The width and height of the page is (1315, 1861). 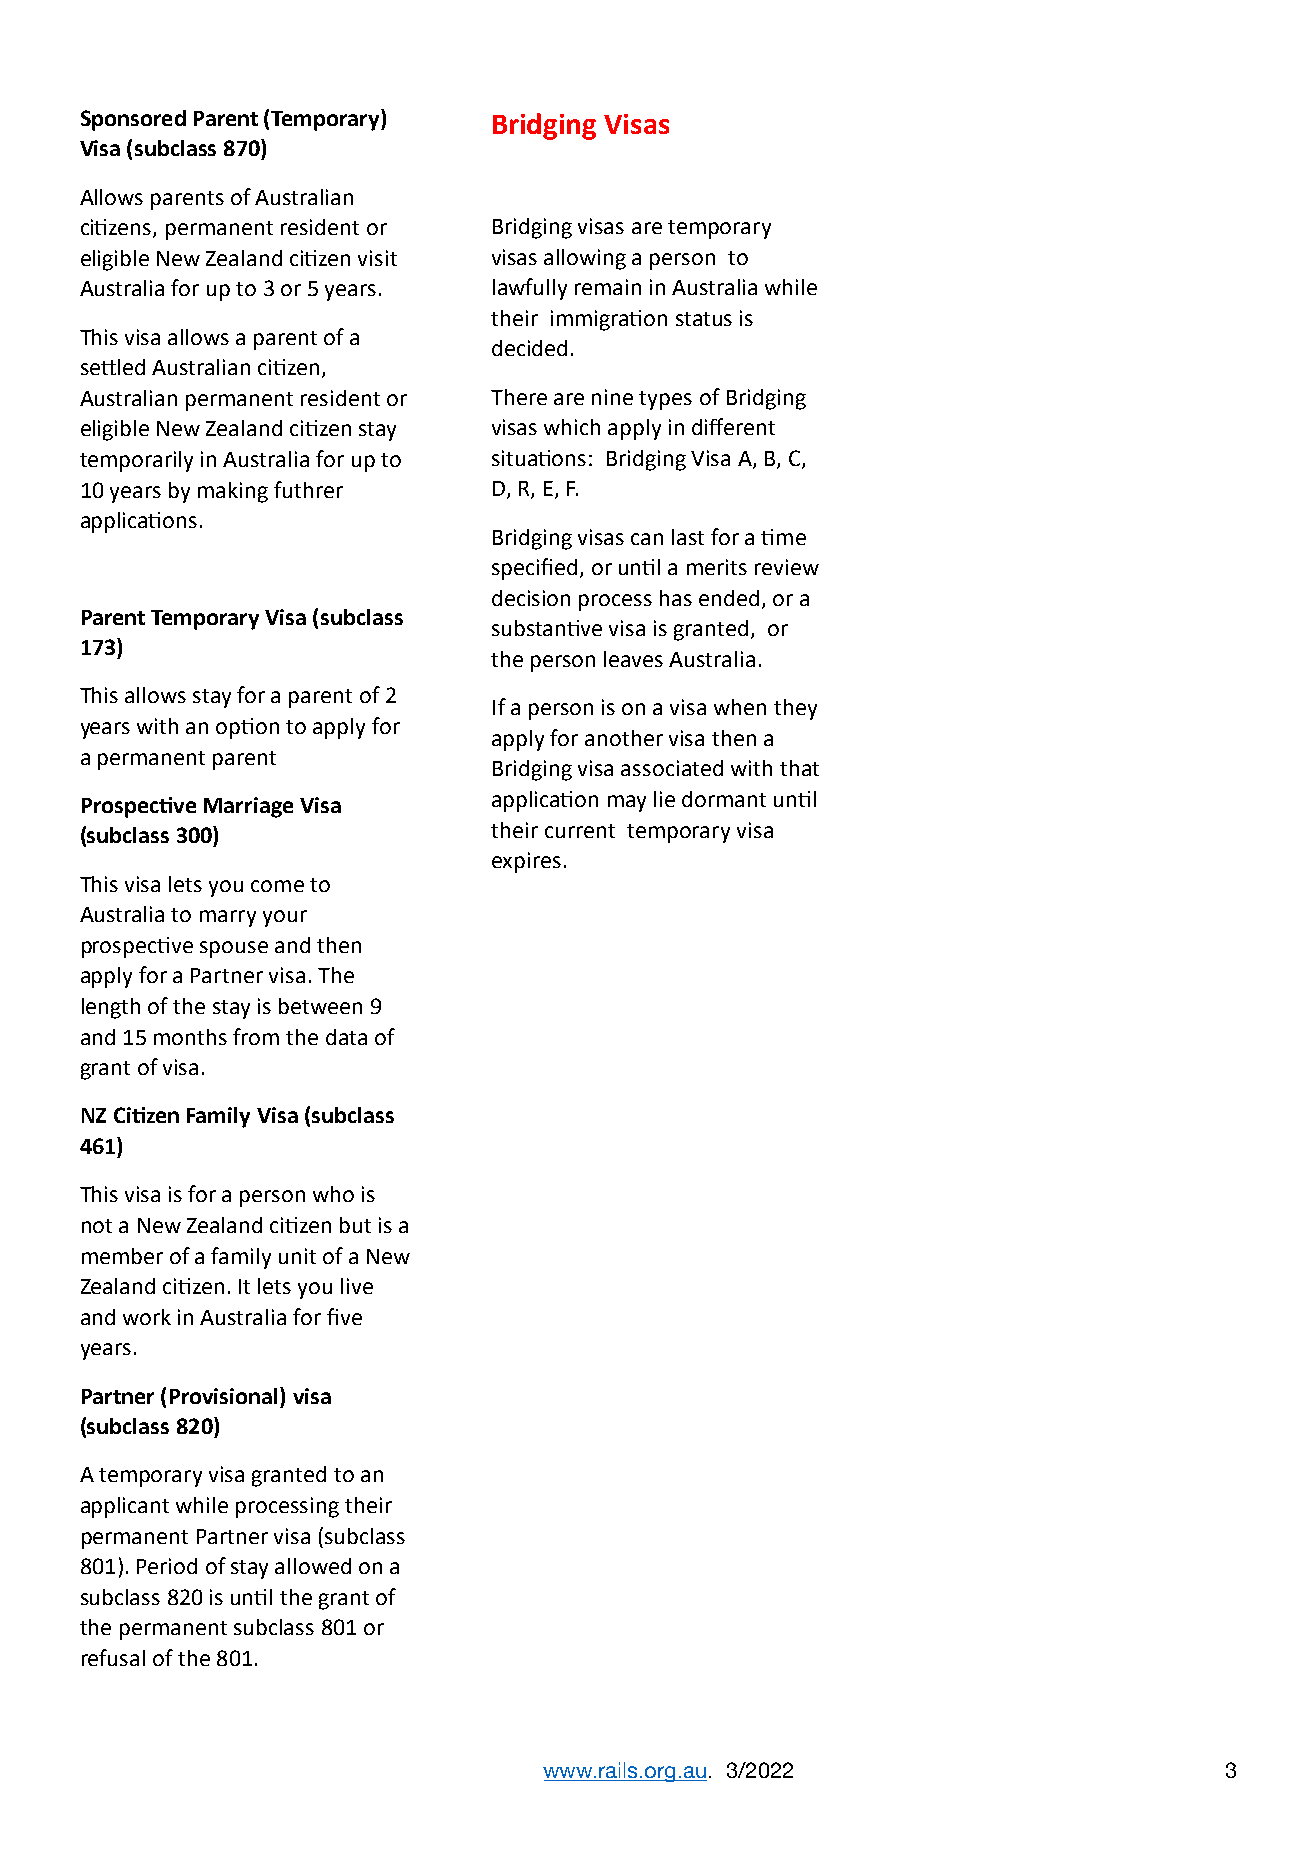 I want to click on status, so click(x=704, y=319).
